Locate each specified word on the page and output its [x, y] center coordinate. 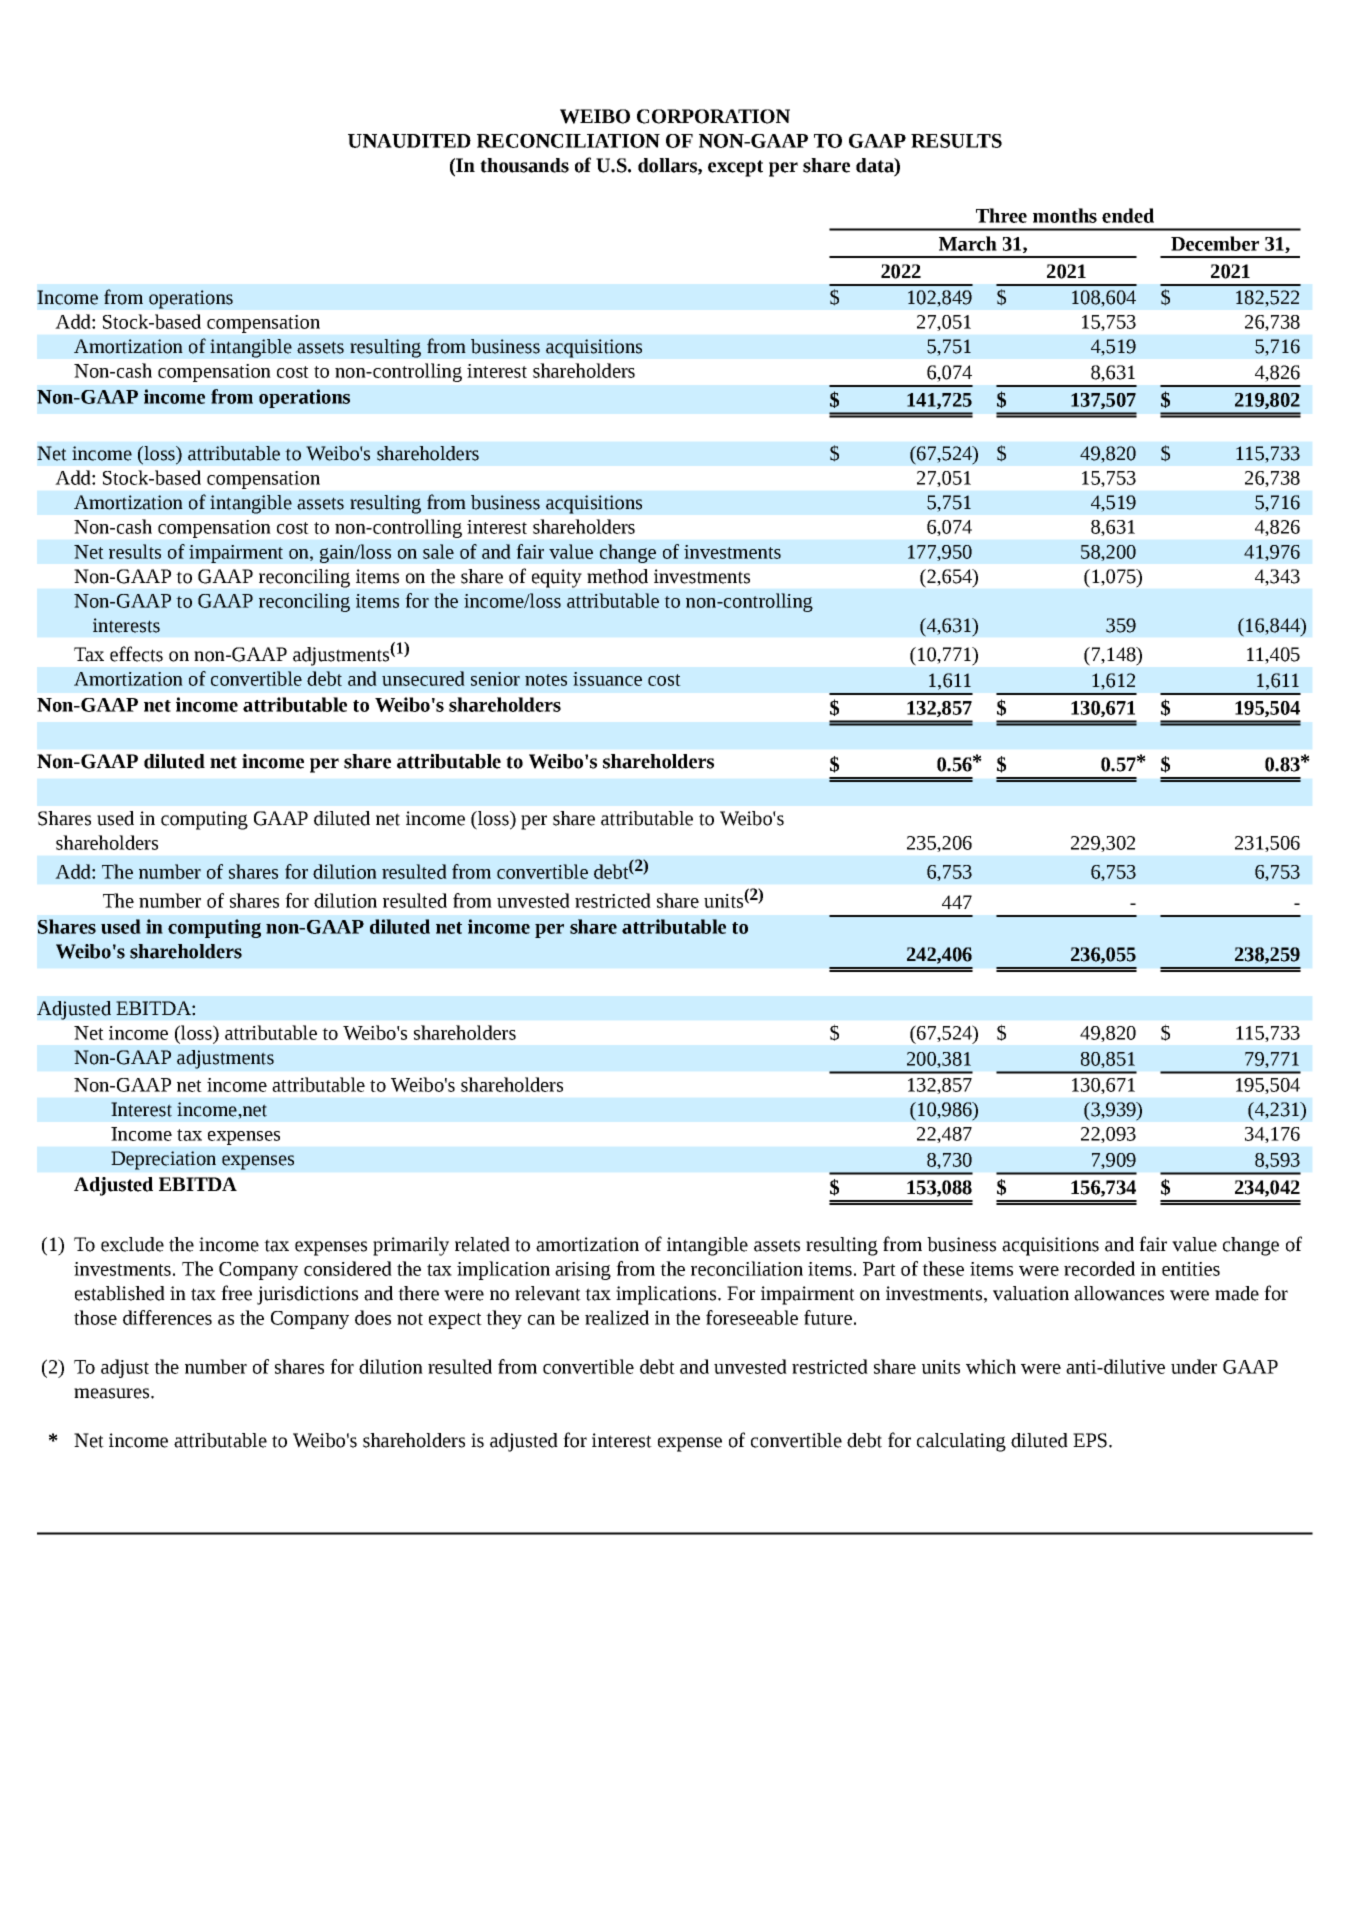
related [482, 1244]
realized [617, 1317]
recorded [1099, 1268]
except [735, 168]
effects [136, 654]
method [617, 576]
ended [1128, 215]
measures [113, 1393]
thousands [524, 165]
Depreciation [163, 1160]
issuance [607, 679]
